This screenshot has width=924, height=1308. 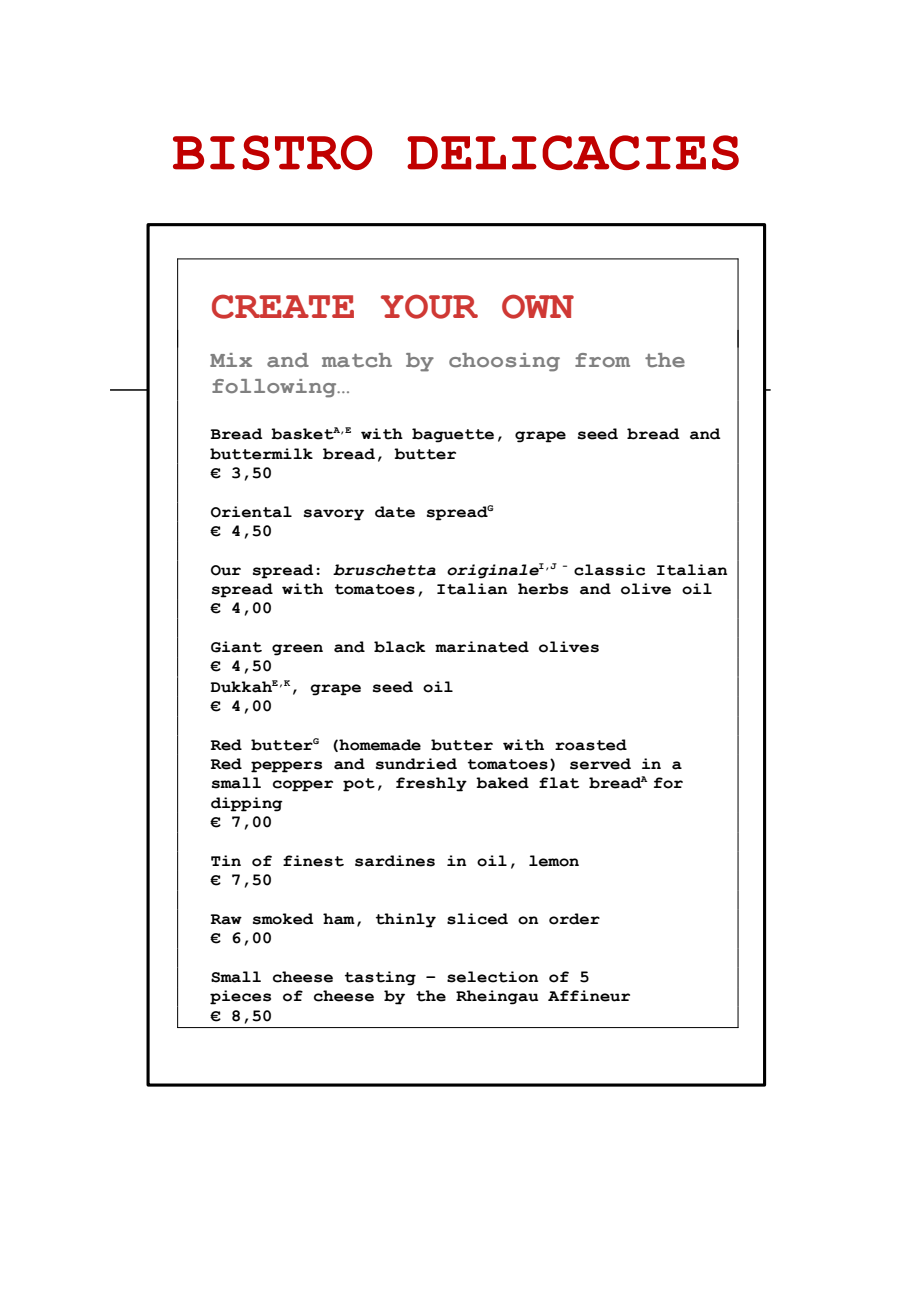 What do you see at coordinates (416, 764) in the screenshot?
I see `sundried` at bounding box center [416, 764].
